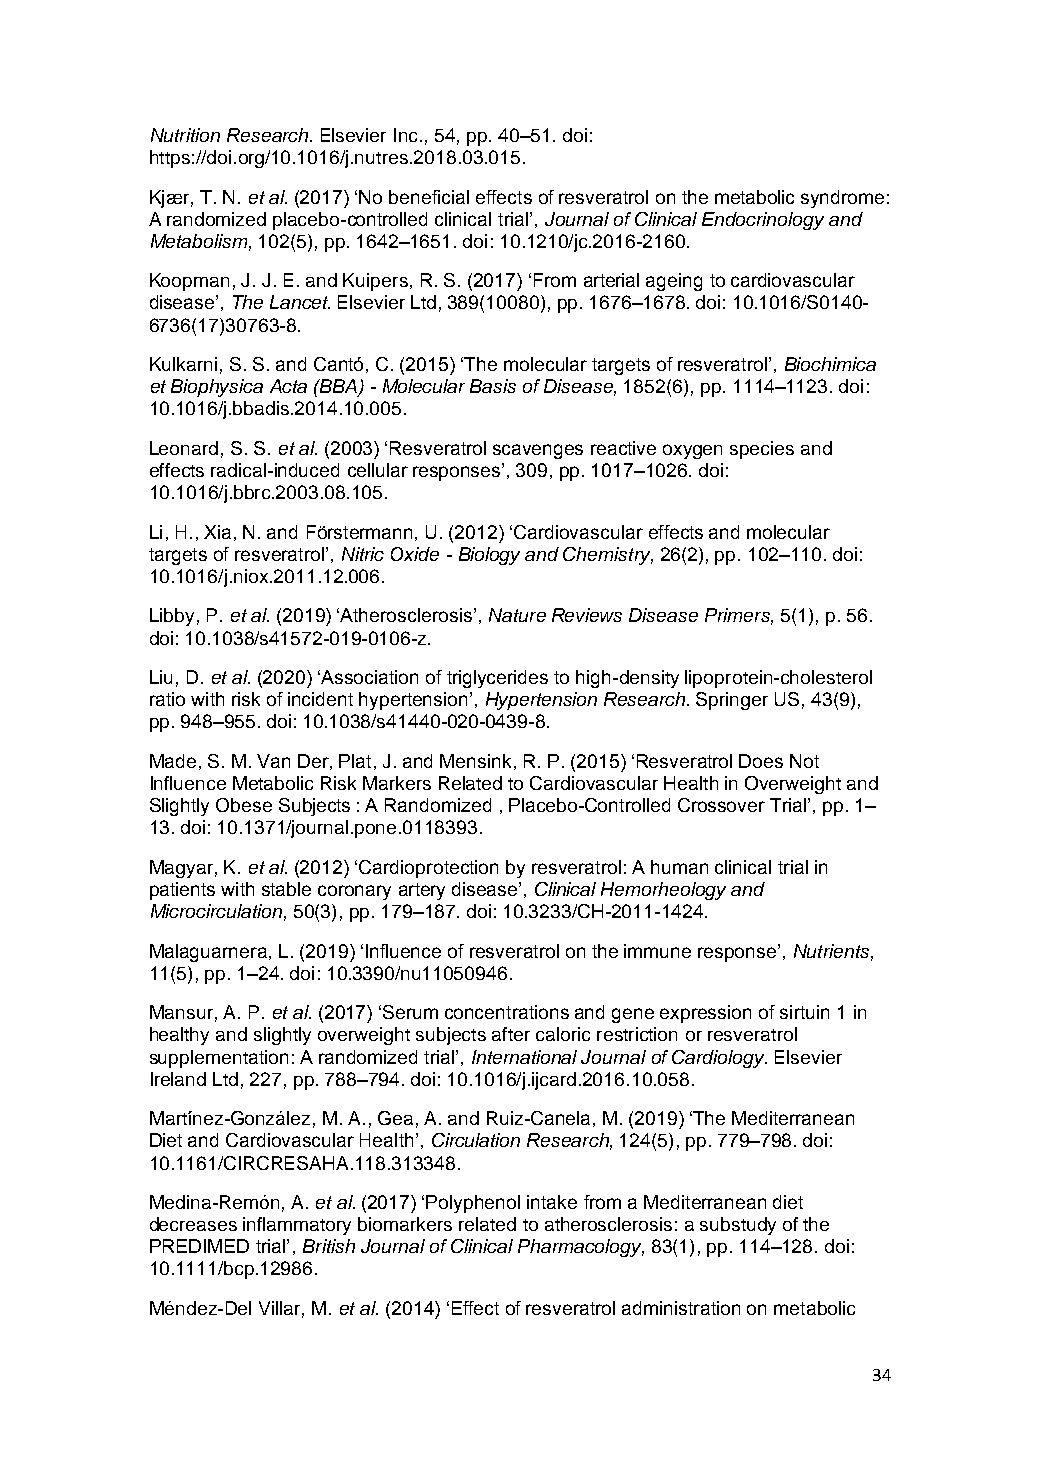 The image size is (1040, 1471). What do you see at coordinates (581, 1248) in the screenshot?
I see `Pharmacology` at bounding box center [581, 1248].
